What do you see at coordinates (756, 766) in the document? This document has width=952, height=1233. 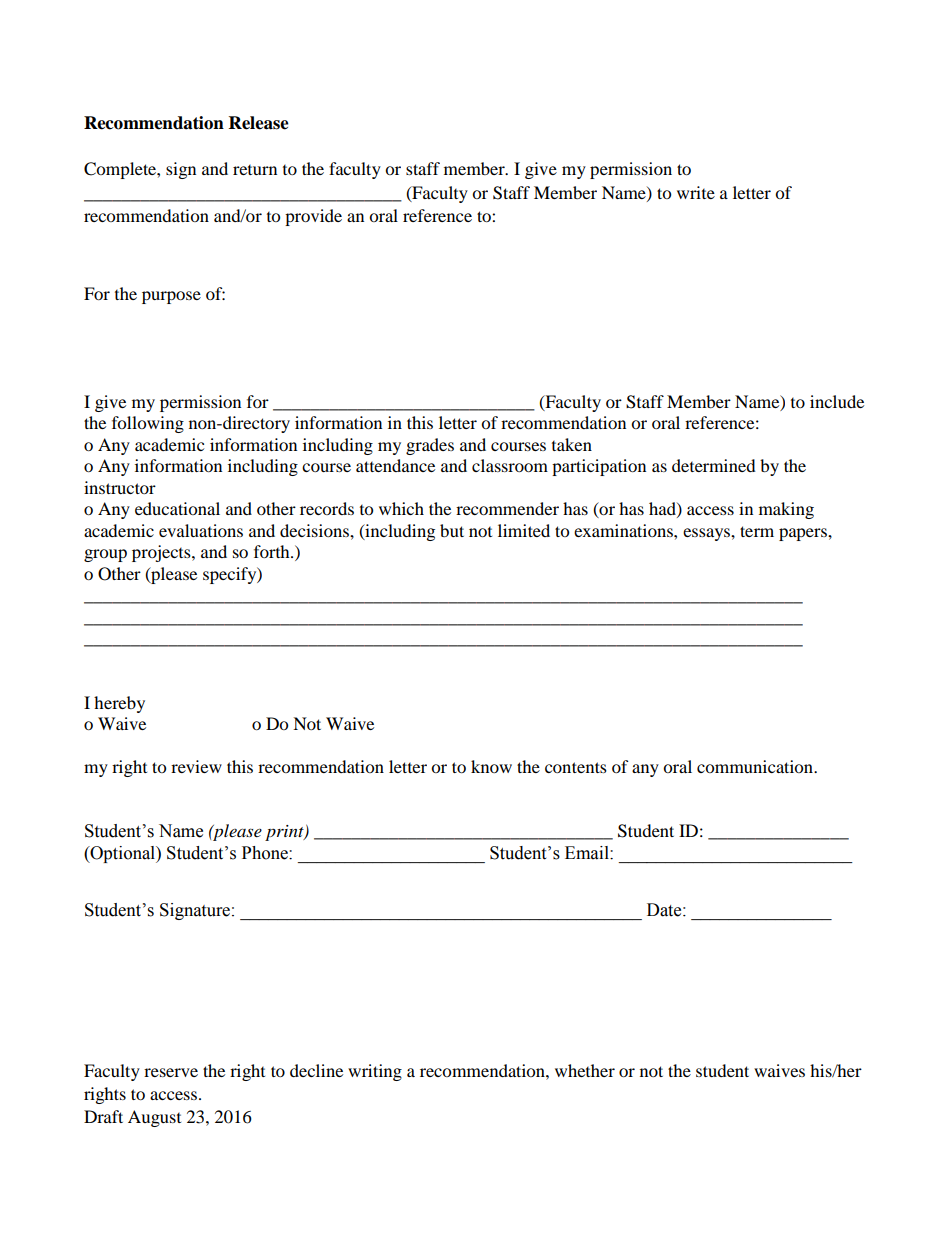 I see `communication` at bounding box center [756, 766].
